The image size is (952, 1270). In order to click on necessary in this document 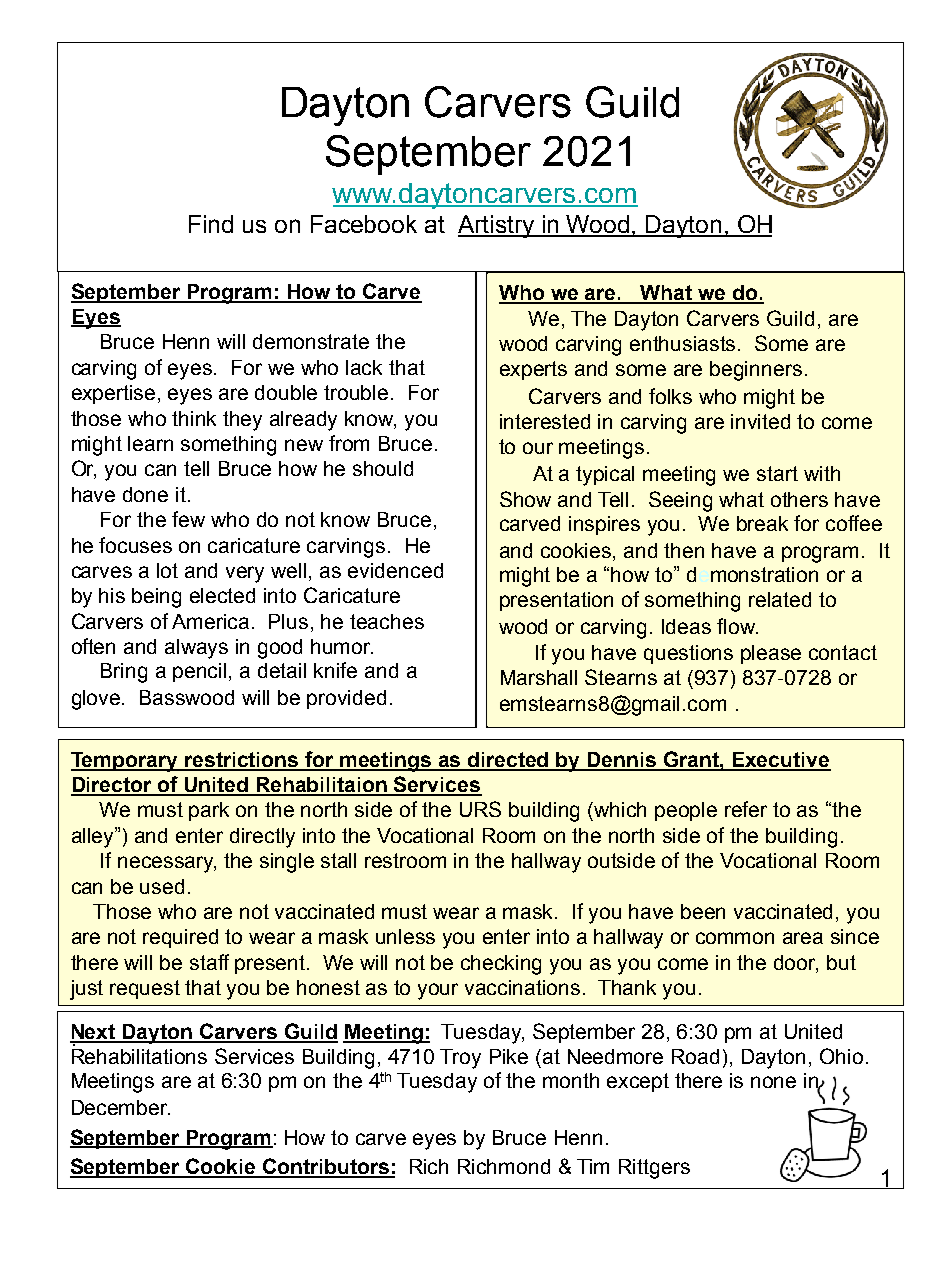, I will do `click(167, 864)`.
